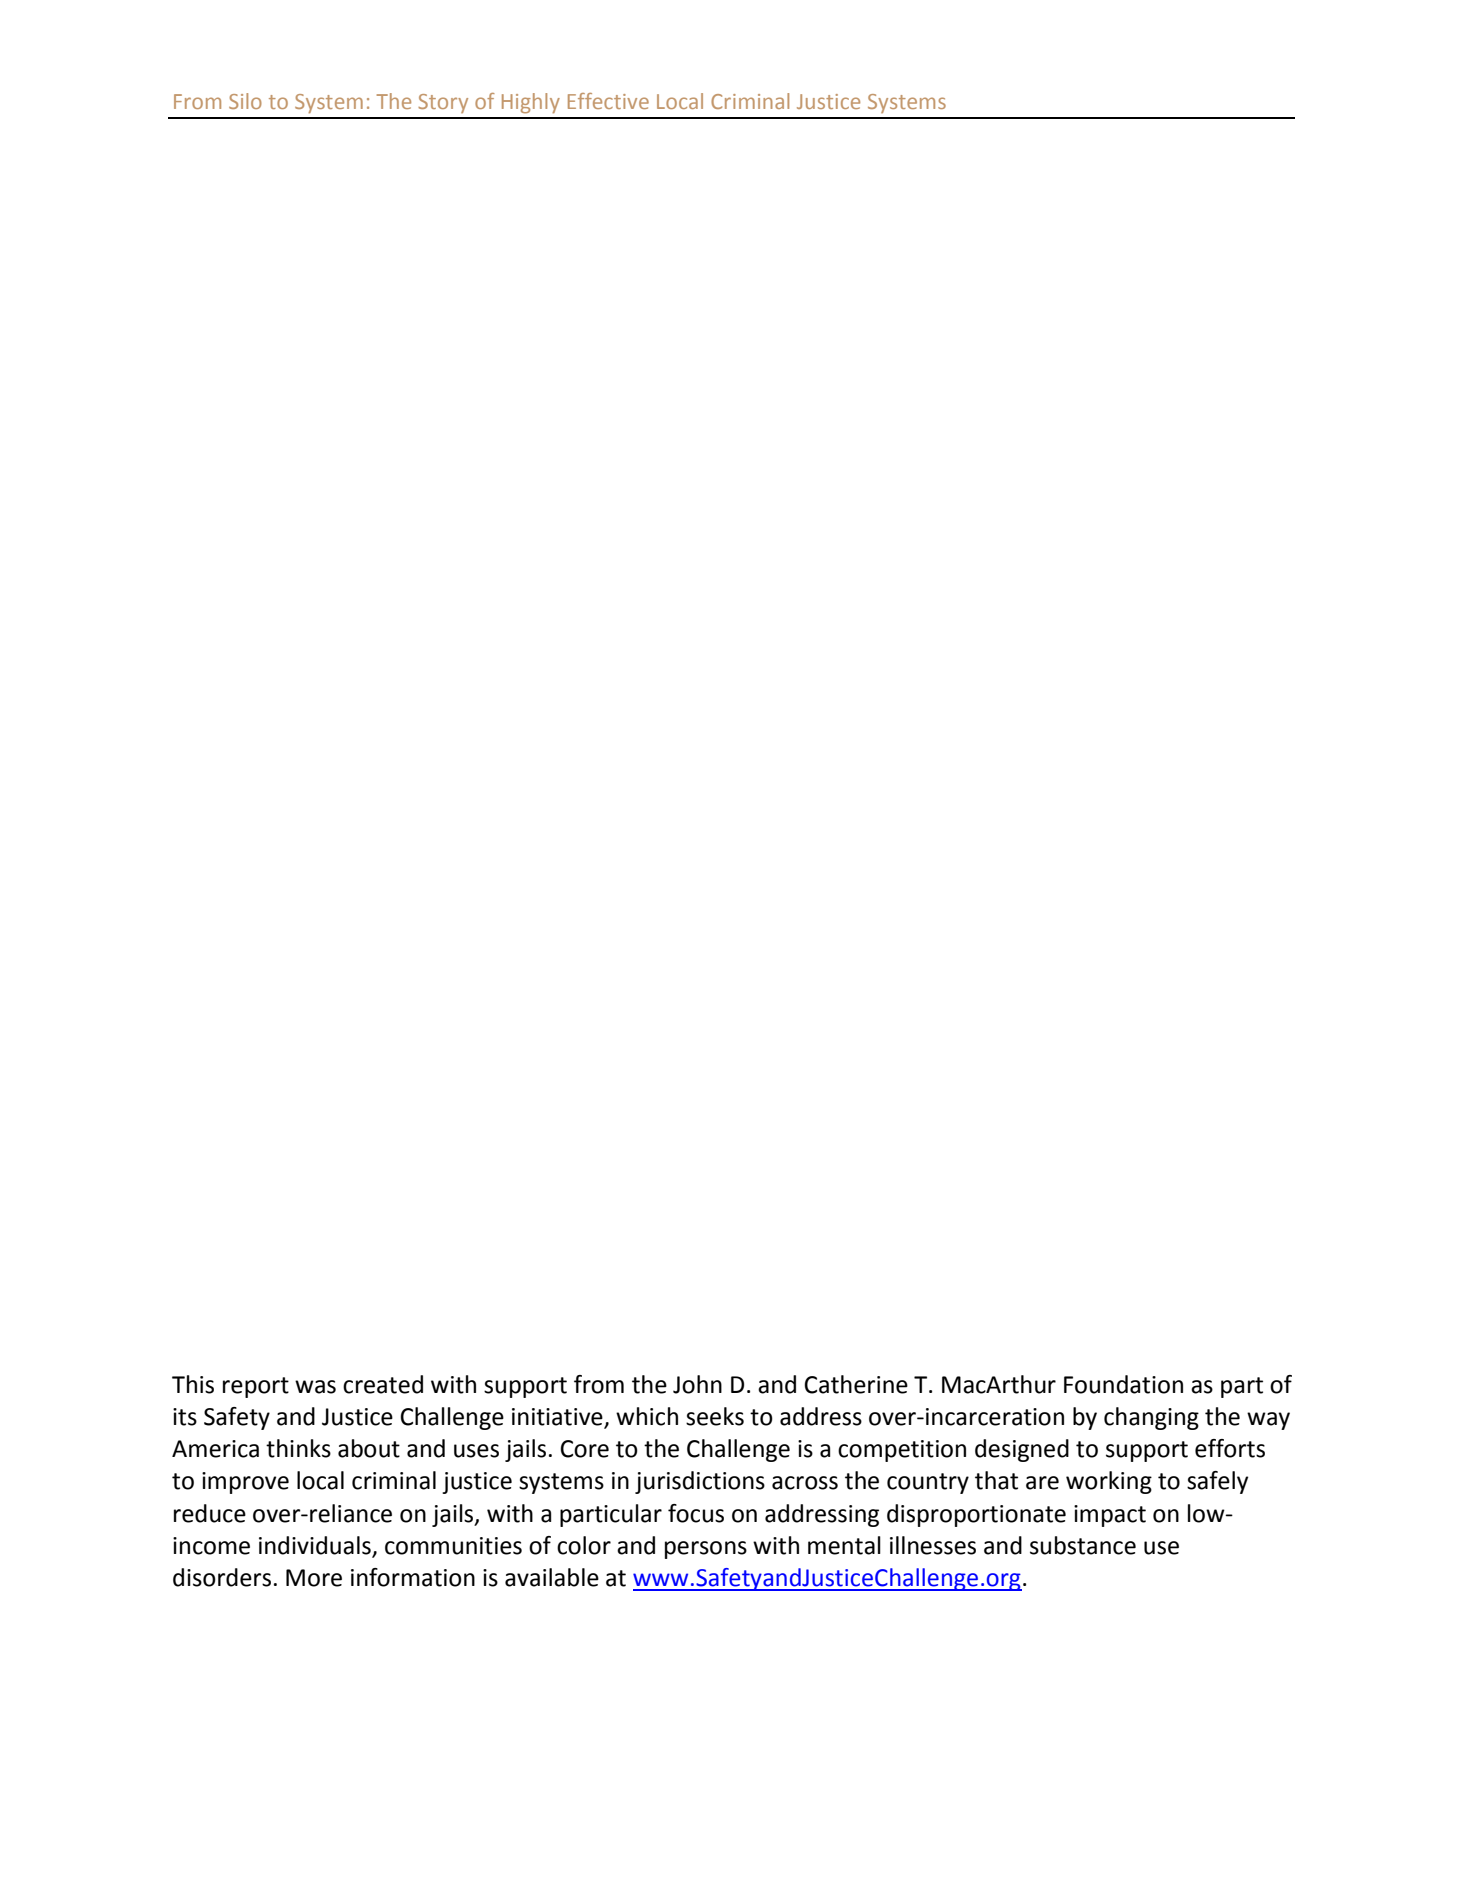 Image resolution: width=1464 pixels, height=1895 pixels. What do you see at coordinates (706, 1550) in the screenshot?
I see `persons` at bounding box center [706, 1550].
